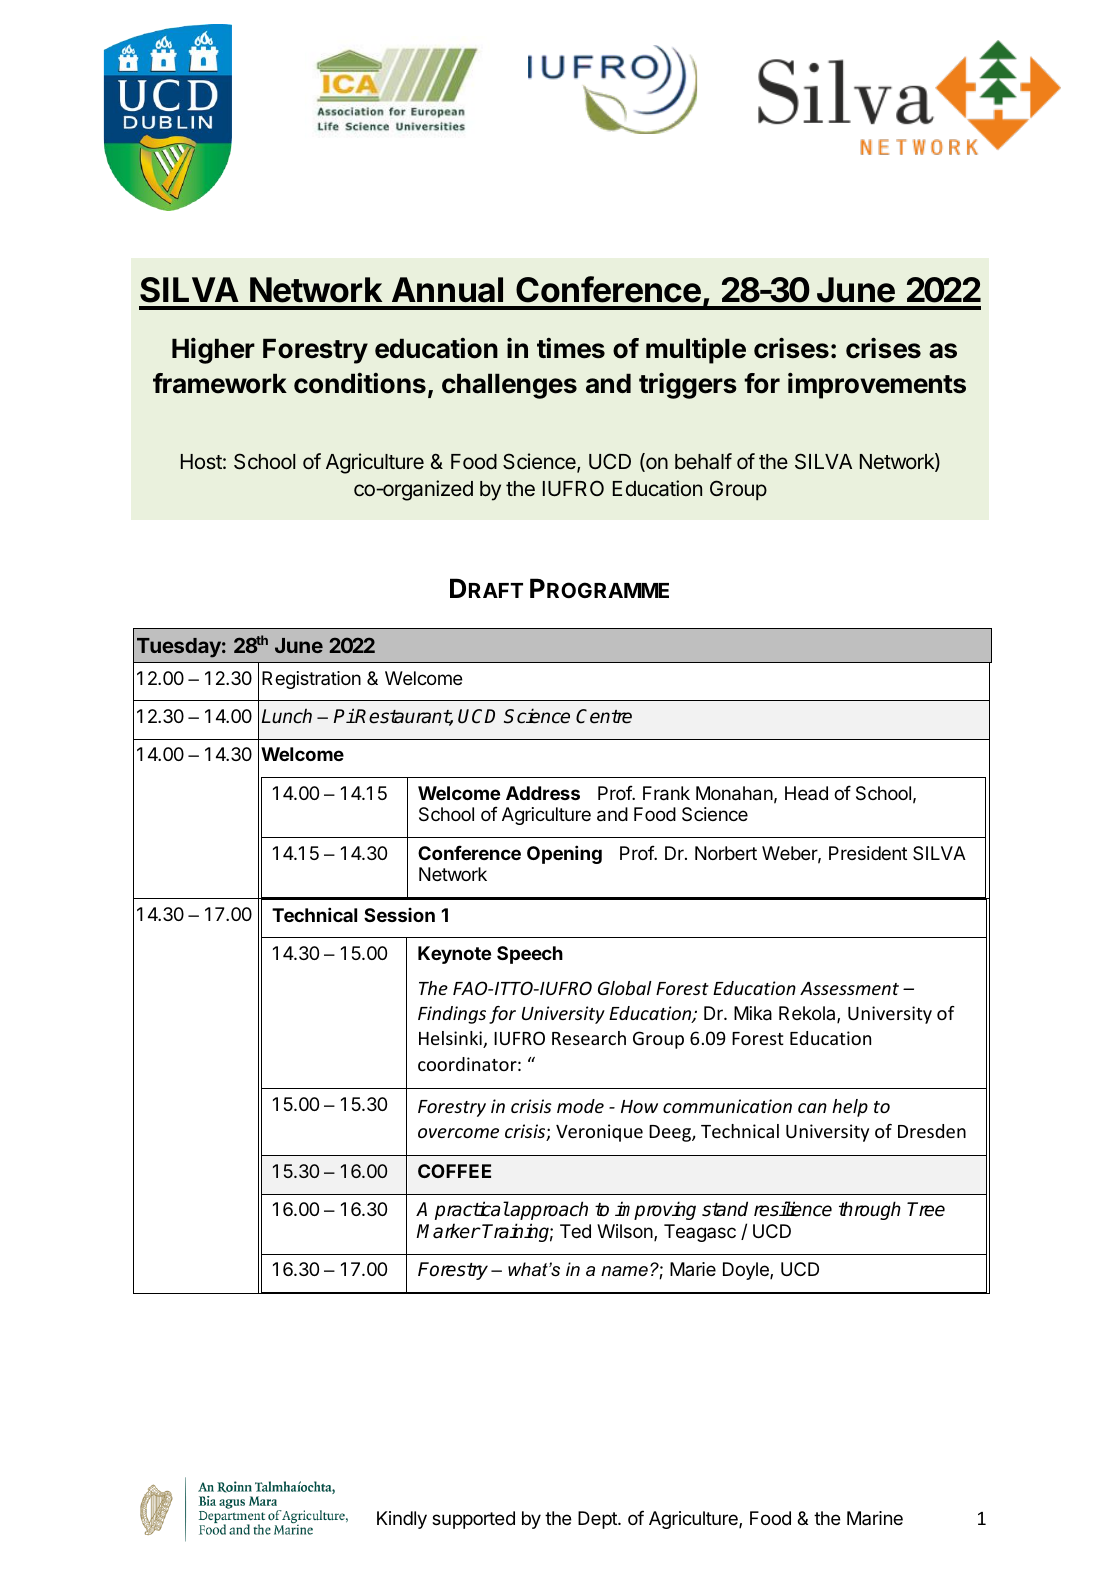 The width and height of the screenshot is (1120, 1583). What do you see at coordinates (877, 385) in the screenshot?
I see `improvements` at bounding box center [877, 385].
